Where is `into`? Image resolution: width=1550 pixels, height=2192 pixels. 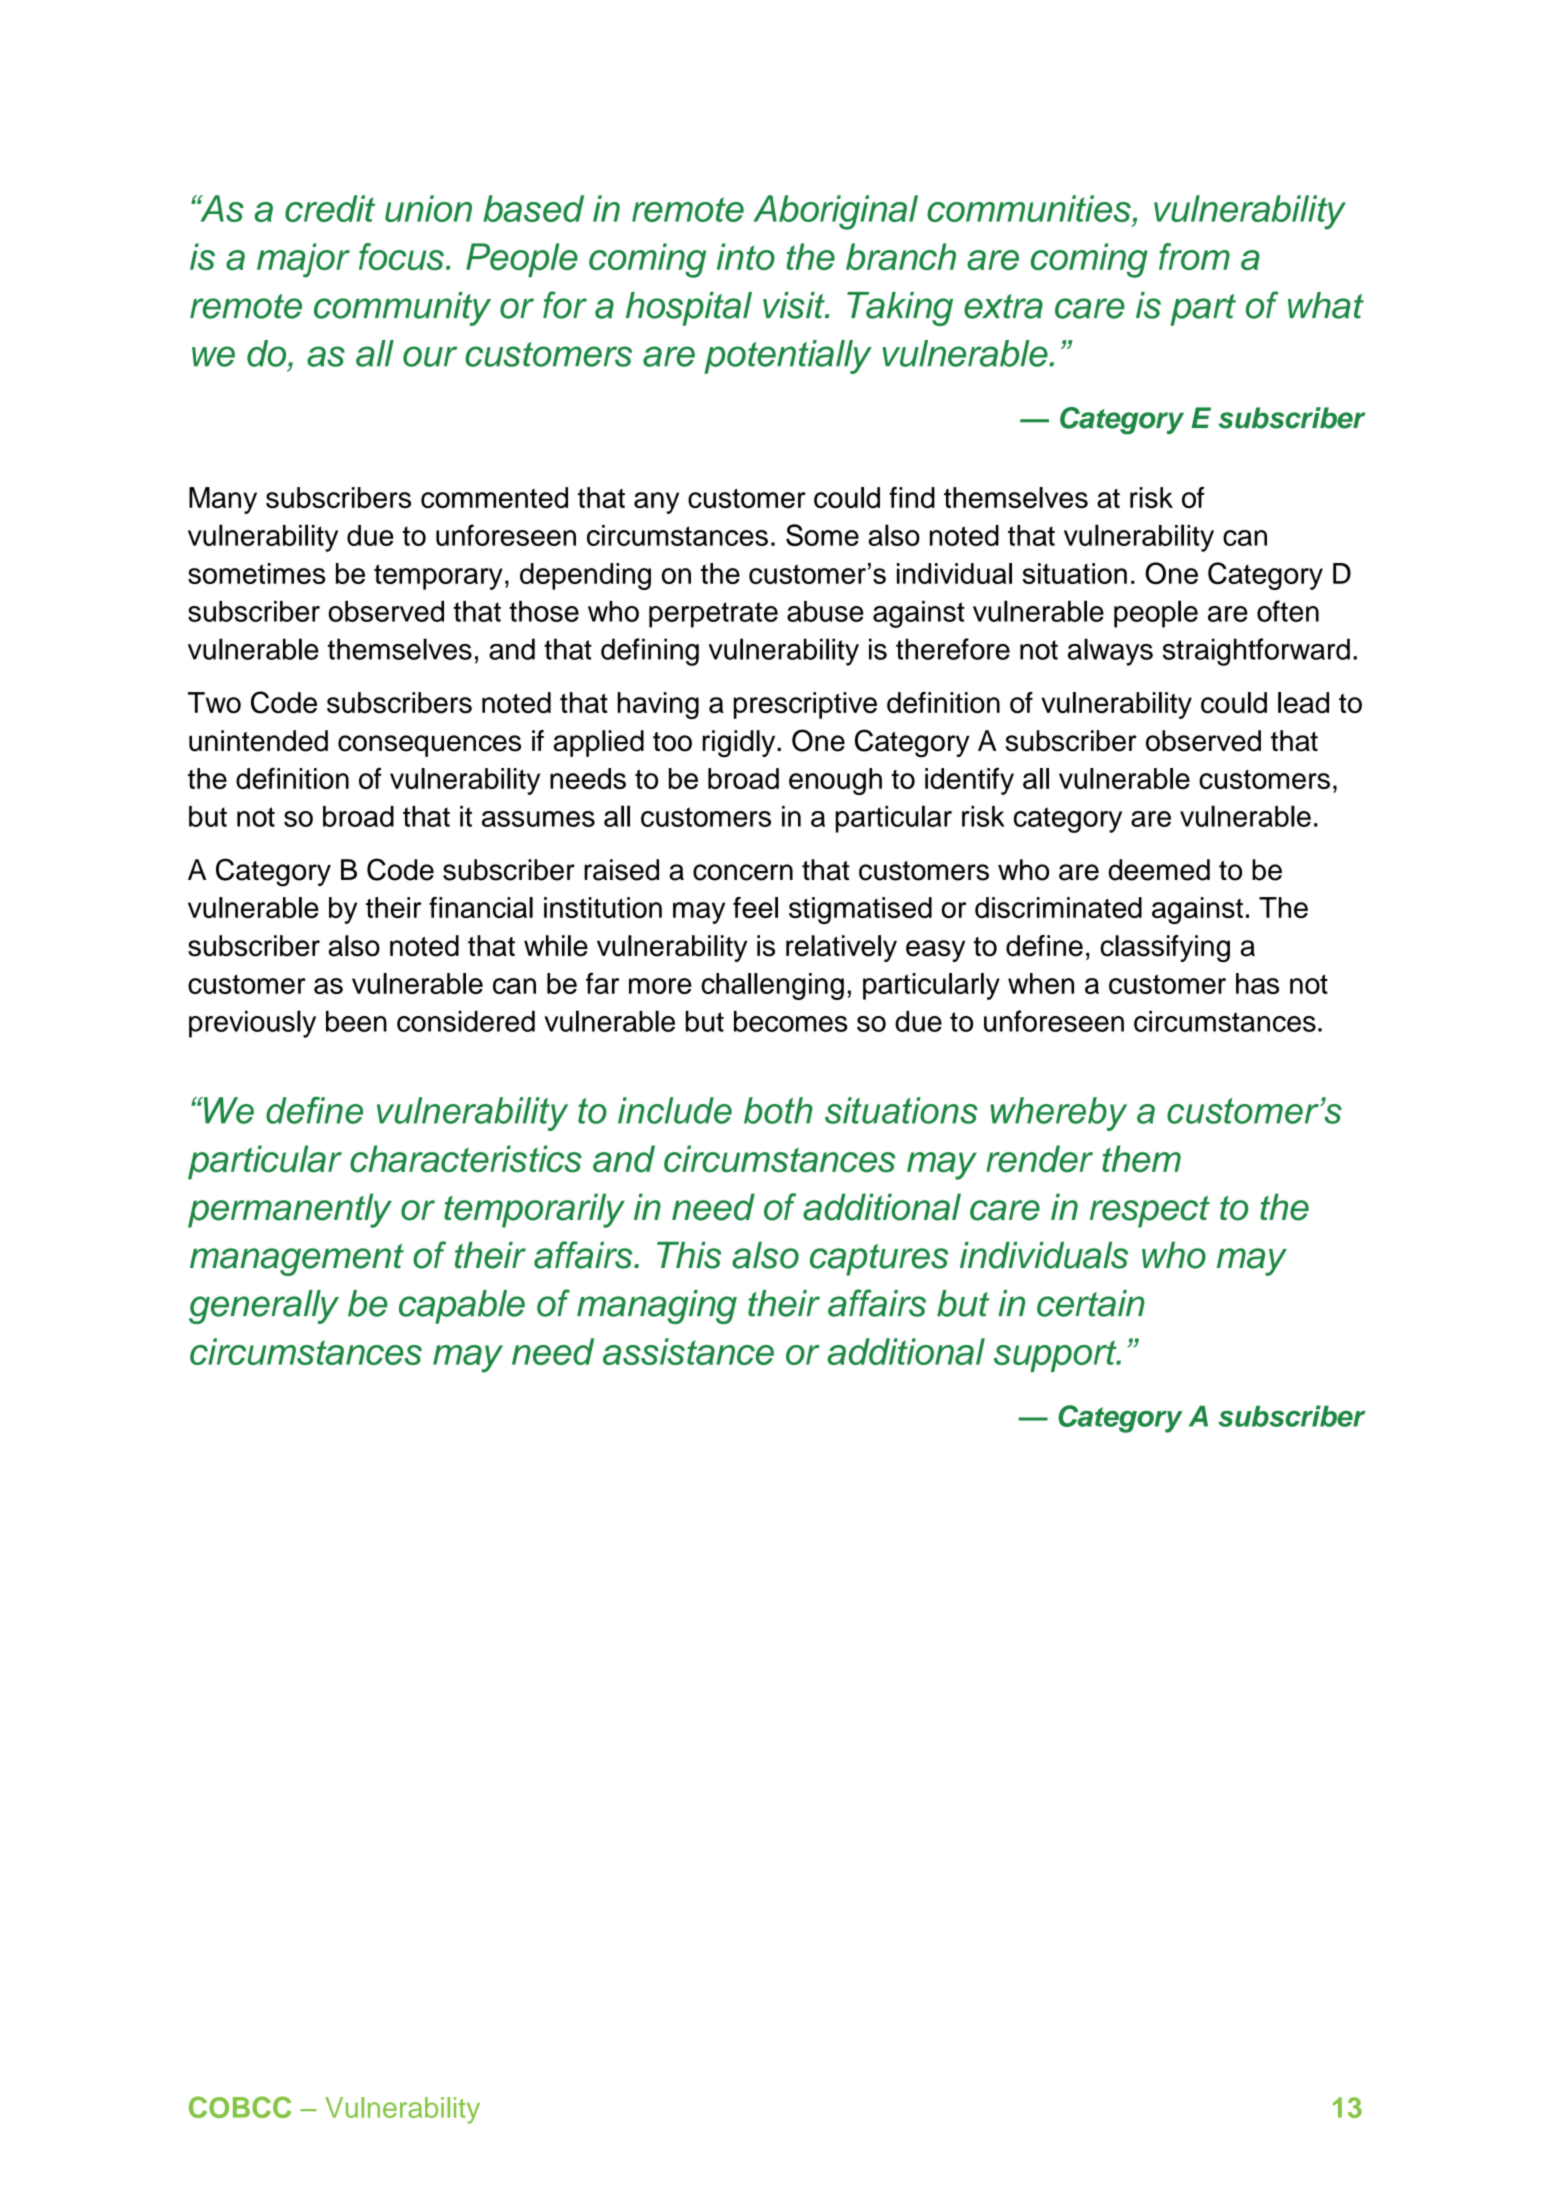 into is located at coordinates (746, 256).
